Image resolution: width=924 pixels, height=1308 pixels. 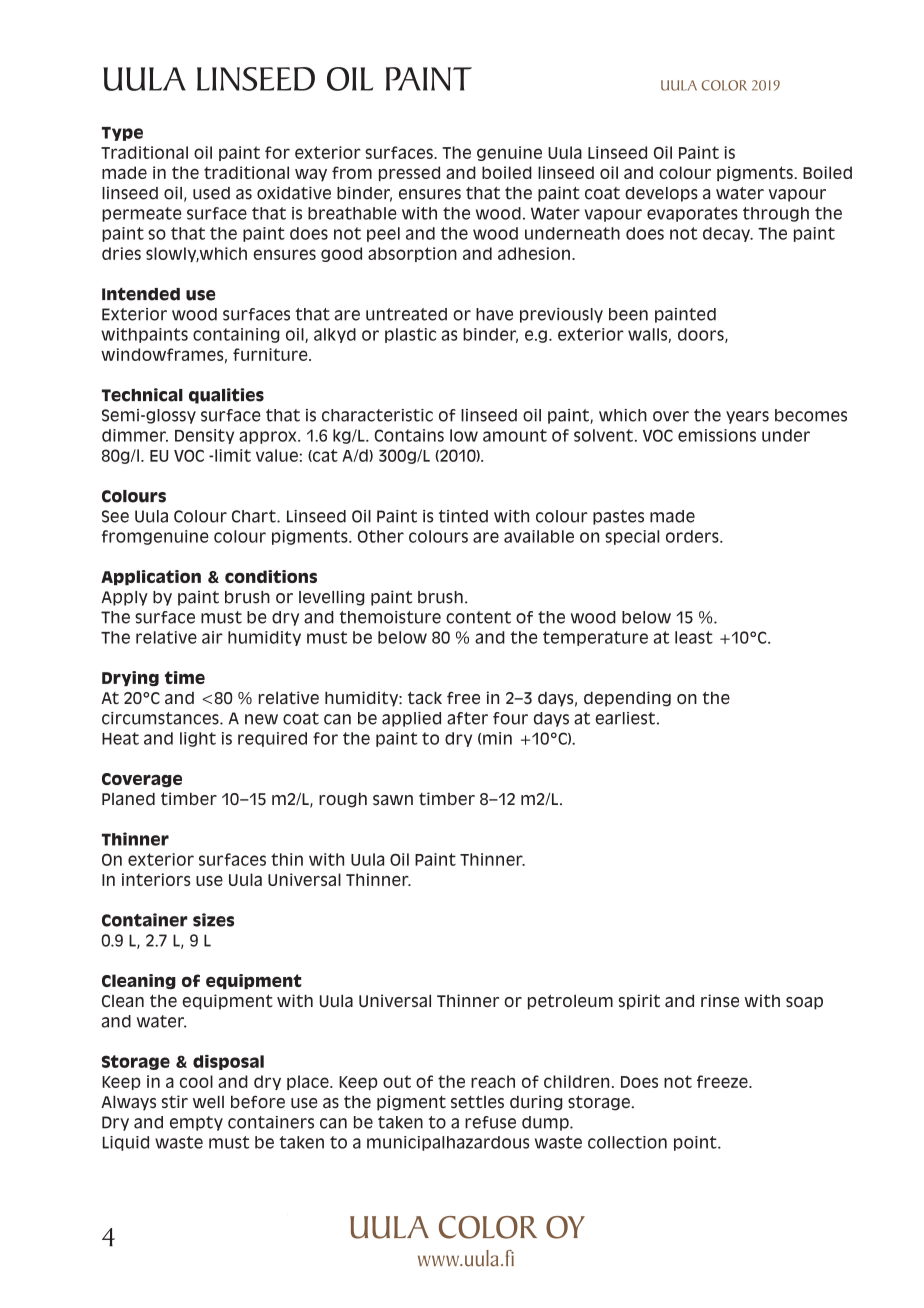 I want to click on air, so click(x=212, y=637).
